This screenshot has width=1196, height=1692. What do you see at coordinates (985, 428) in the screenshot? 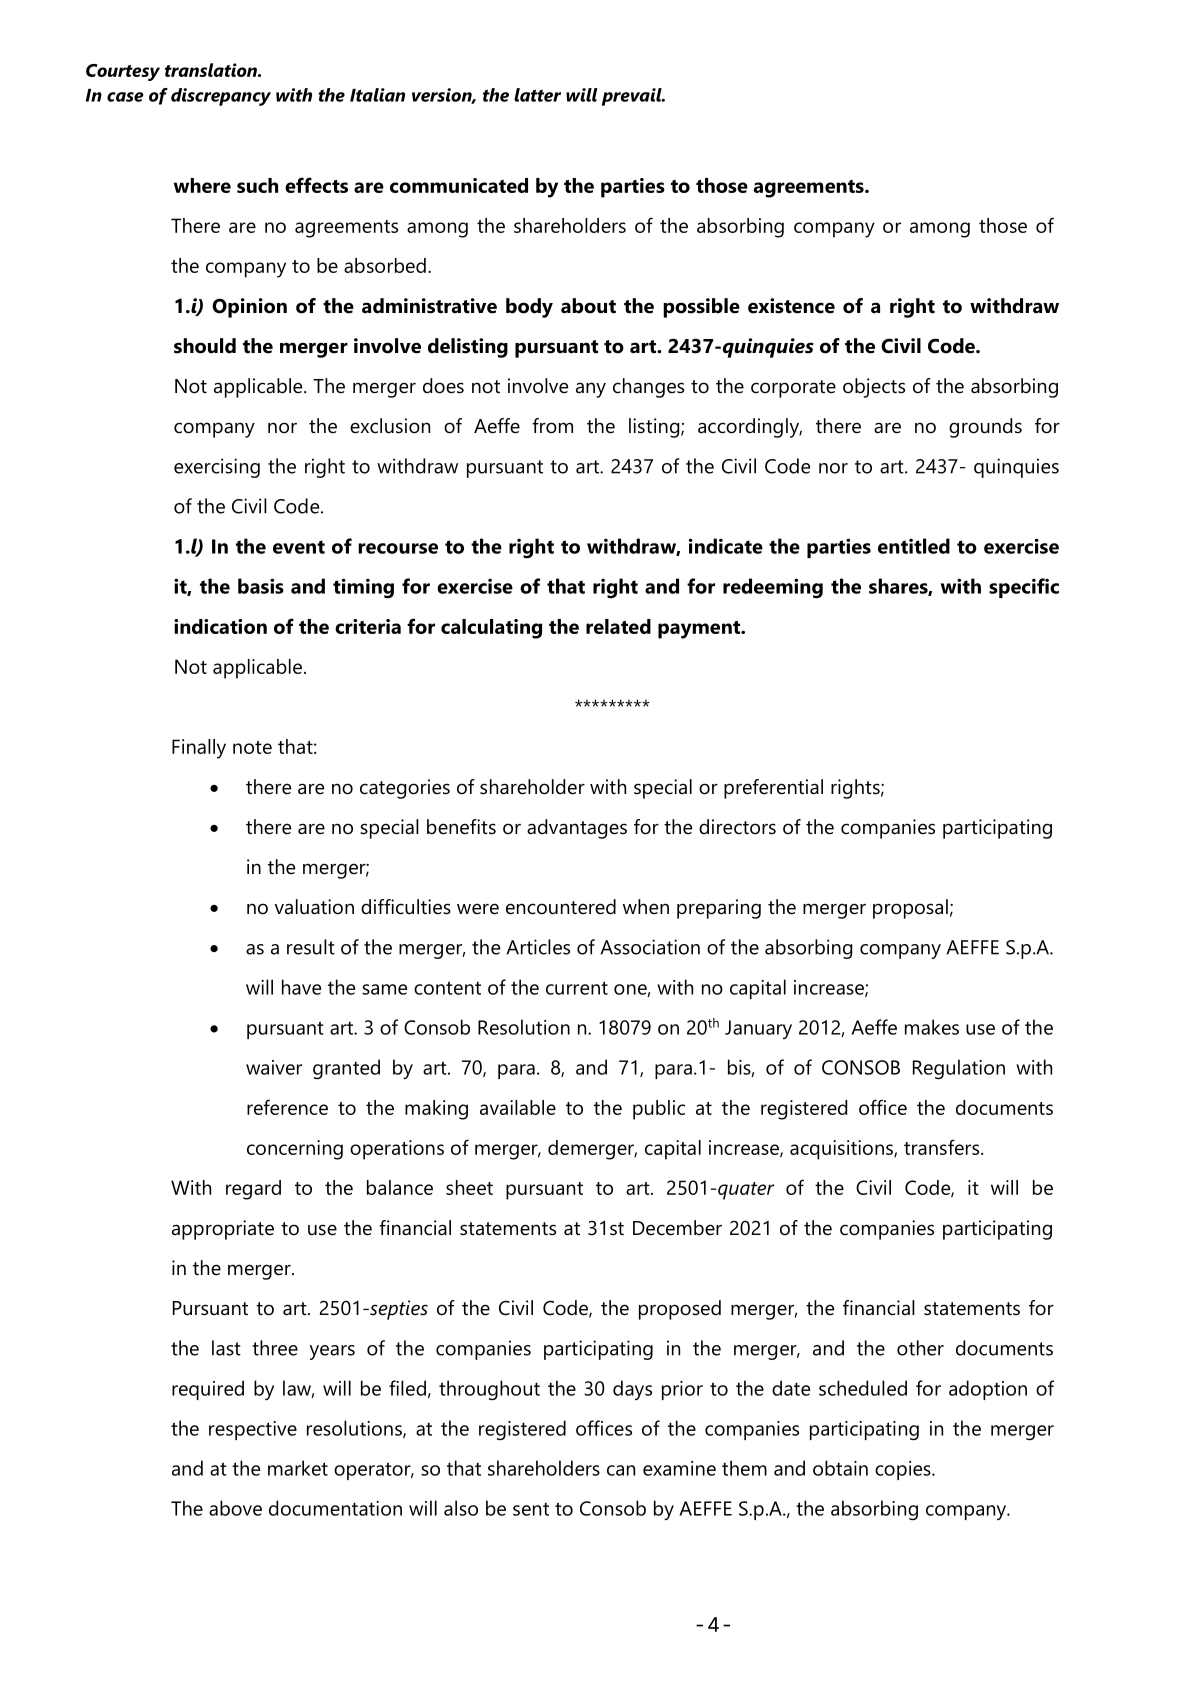
I see `grounds` at bounding box center [985, 428].
